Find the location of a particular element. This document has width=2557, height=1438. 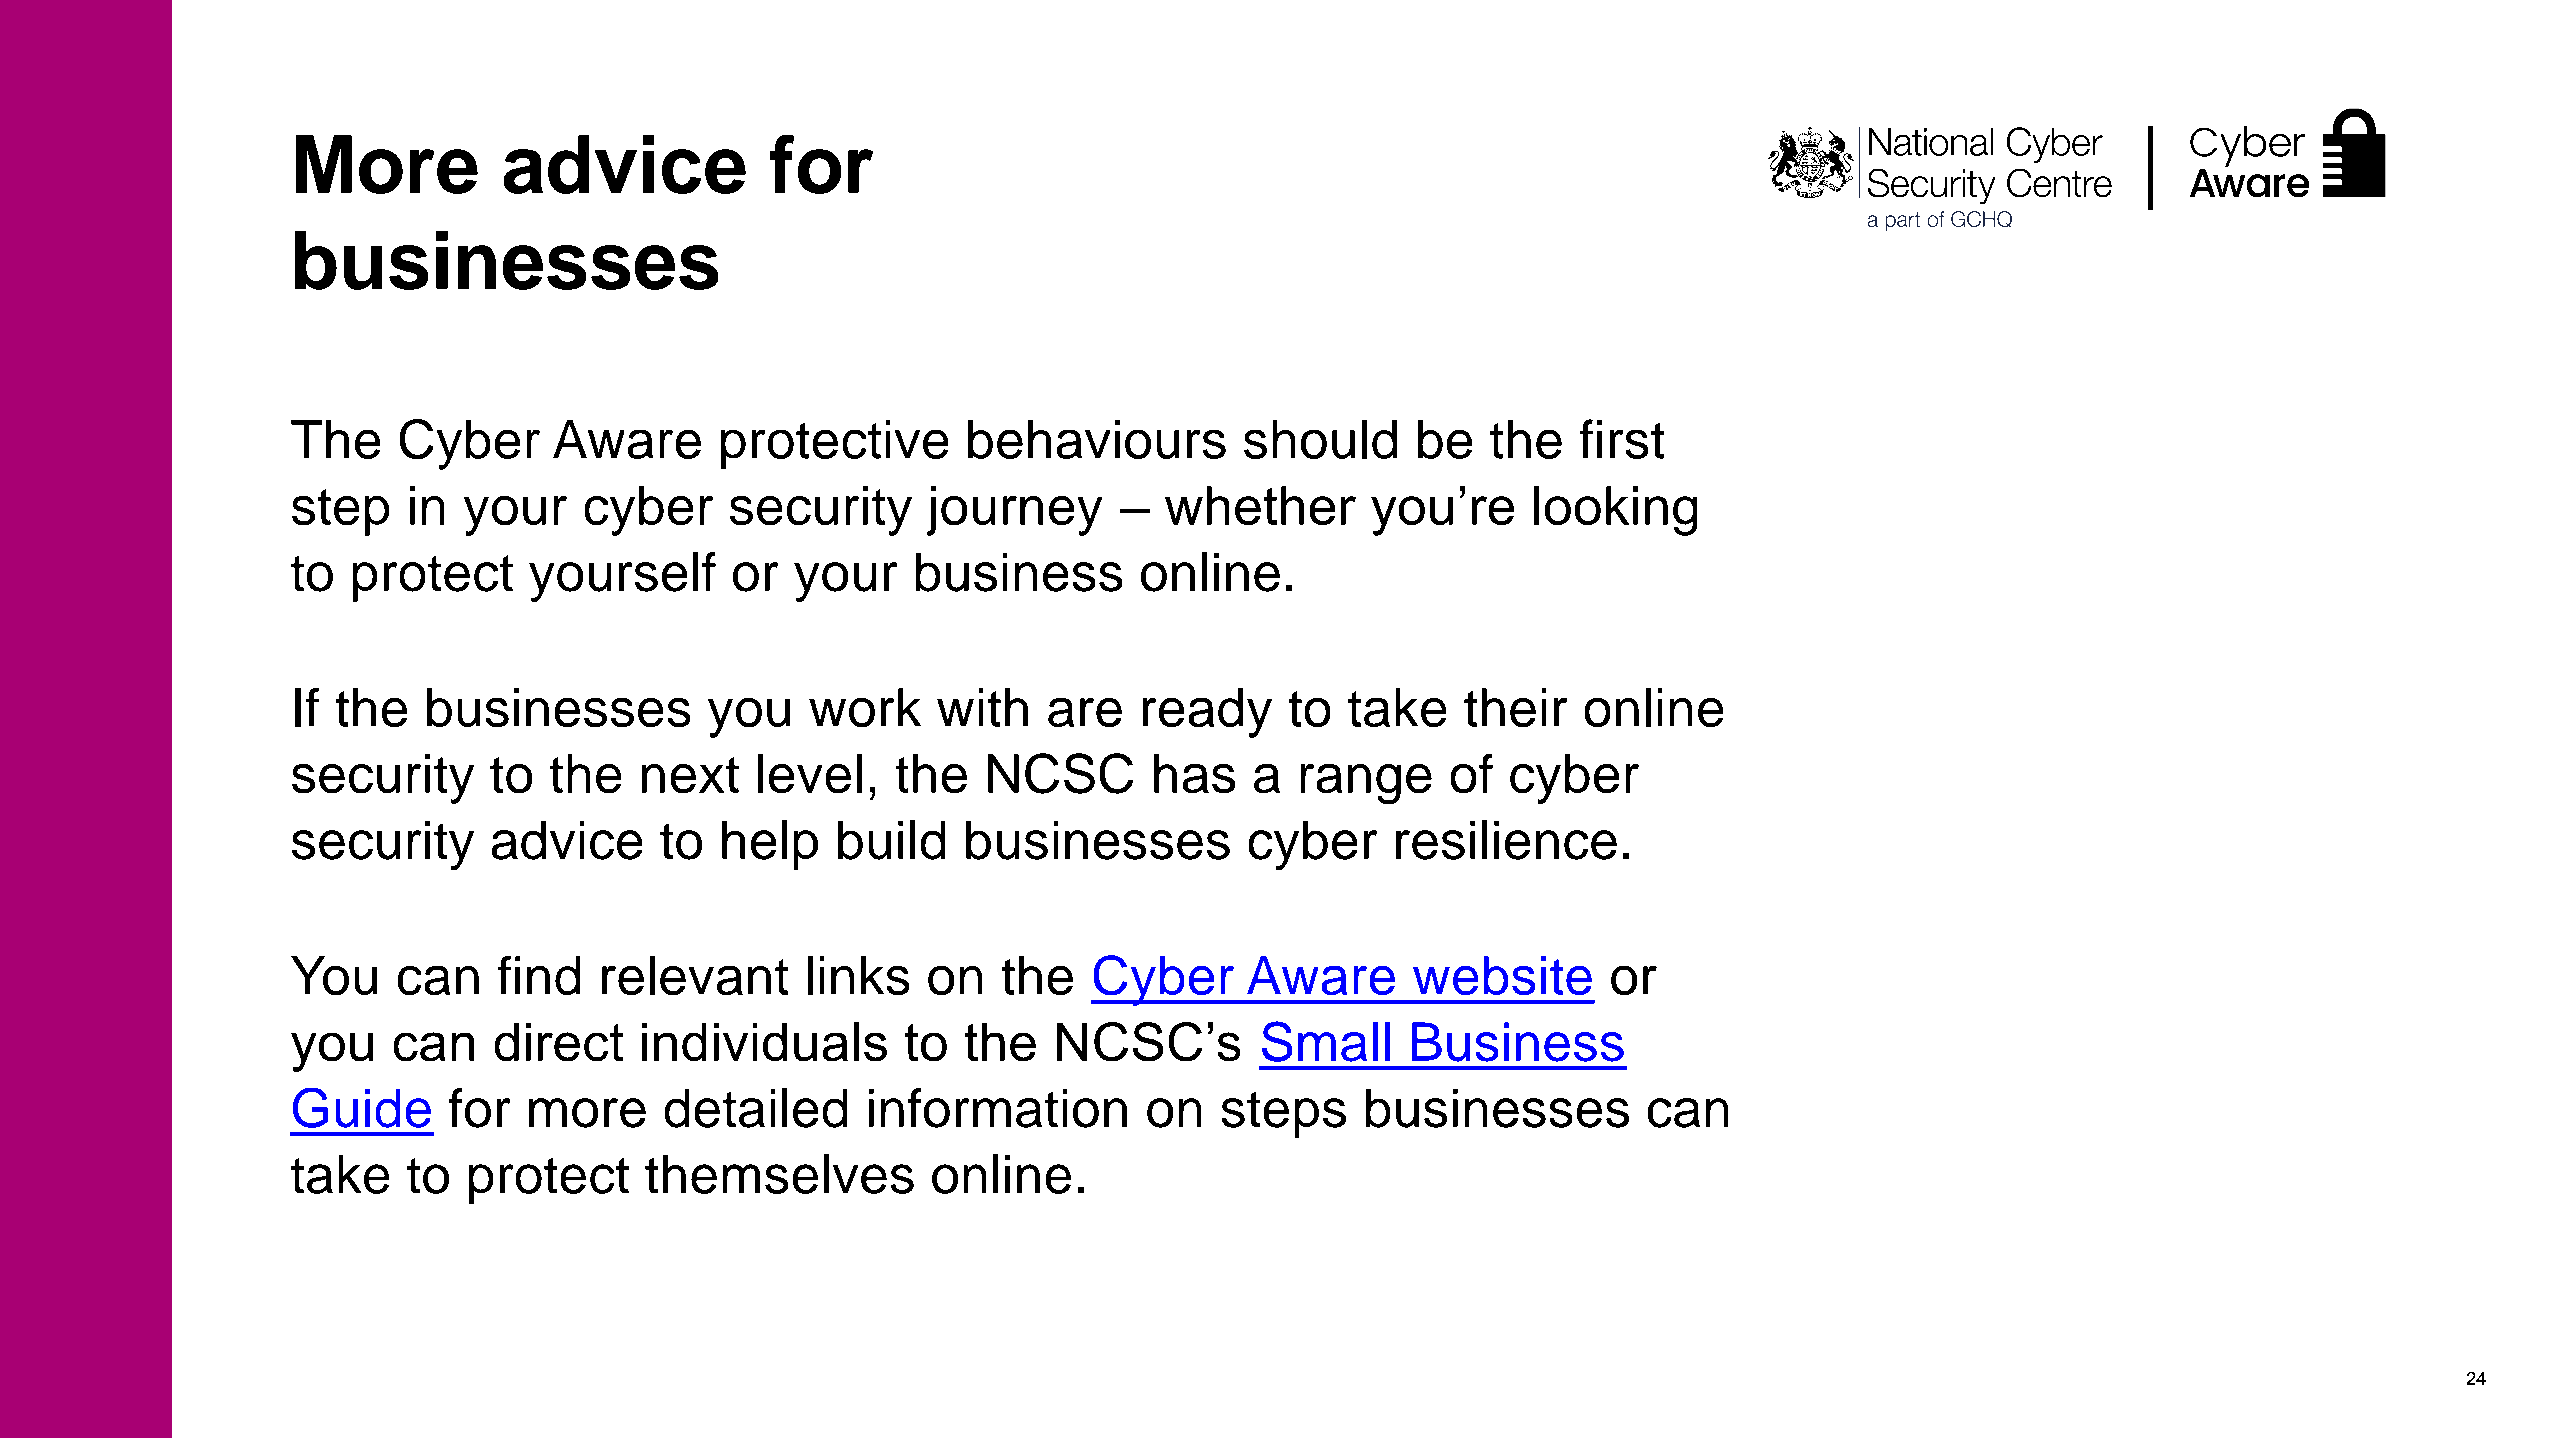

Guide is located at coordinates (362, 1108).
